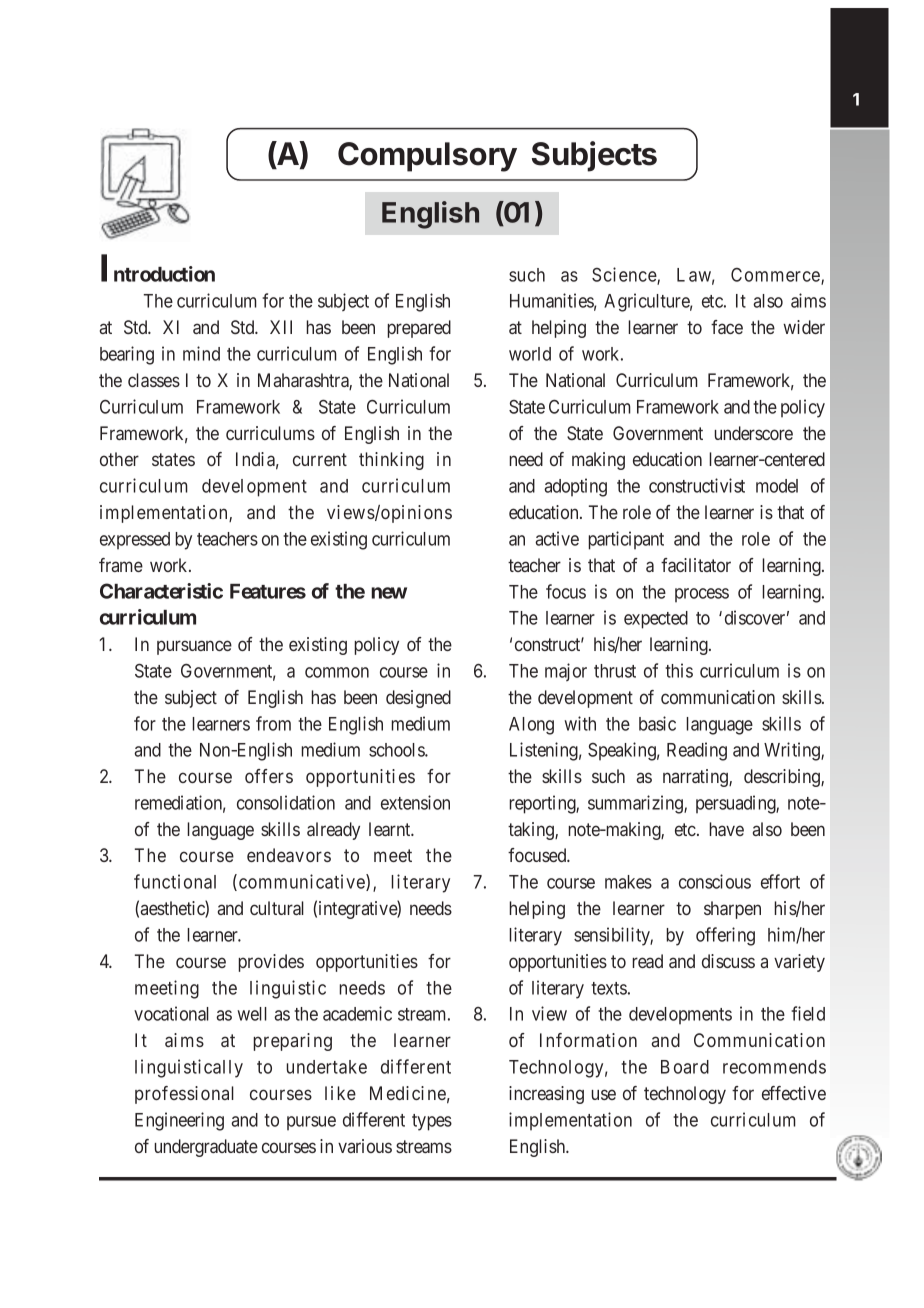  I want to click on this, so click(679, 670).
